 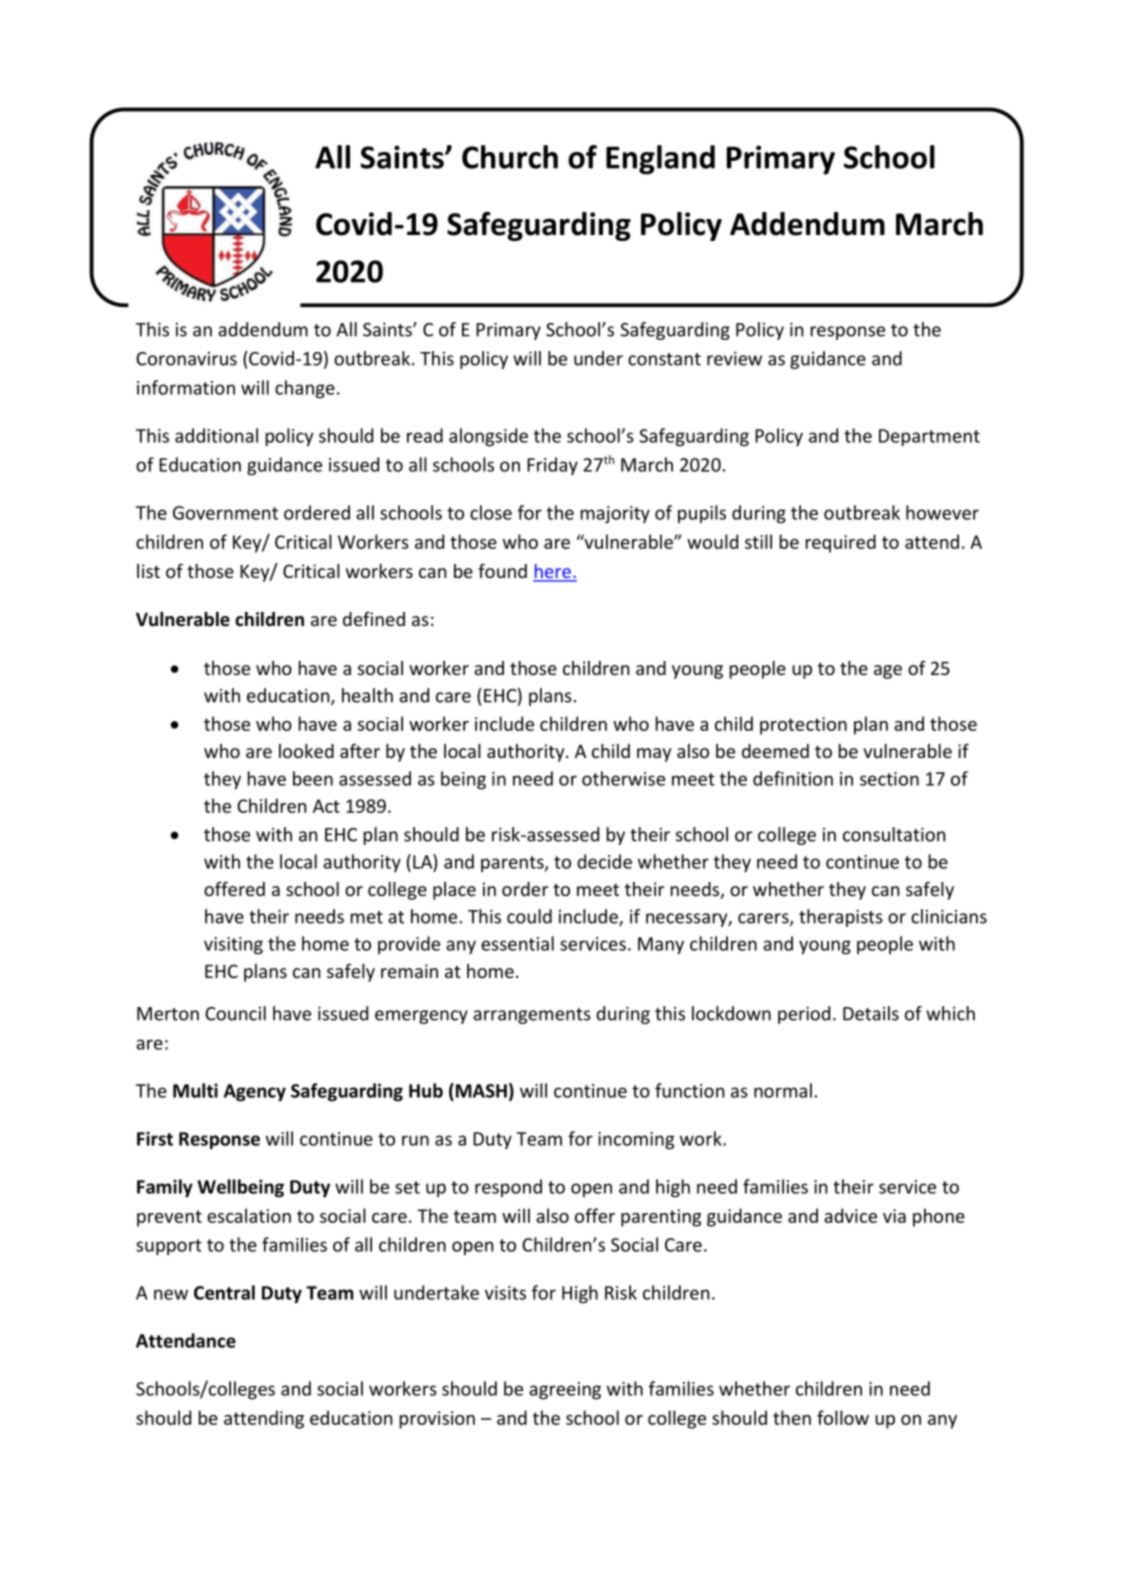 I want to click on Coronavirus, so click(x=186, y=359).
